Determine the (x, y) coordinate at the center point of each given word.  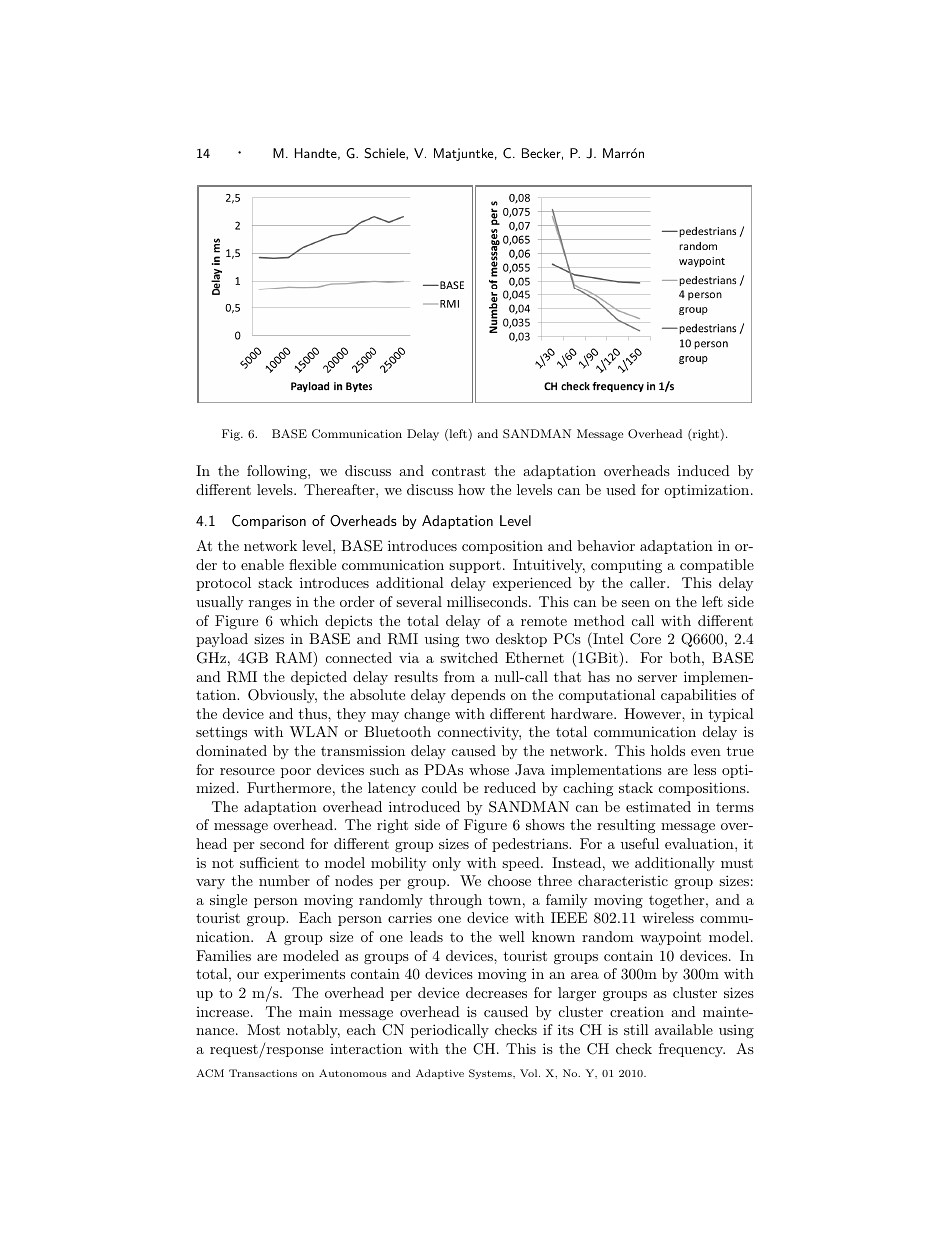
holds (668, 750)
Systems (491, 1074)
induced (704, 470)
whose (489, 769)
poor (296, 773)
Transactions (263, 1073)
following (278, 472)
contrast (459, 471)
